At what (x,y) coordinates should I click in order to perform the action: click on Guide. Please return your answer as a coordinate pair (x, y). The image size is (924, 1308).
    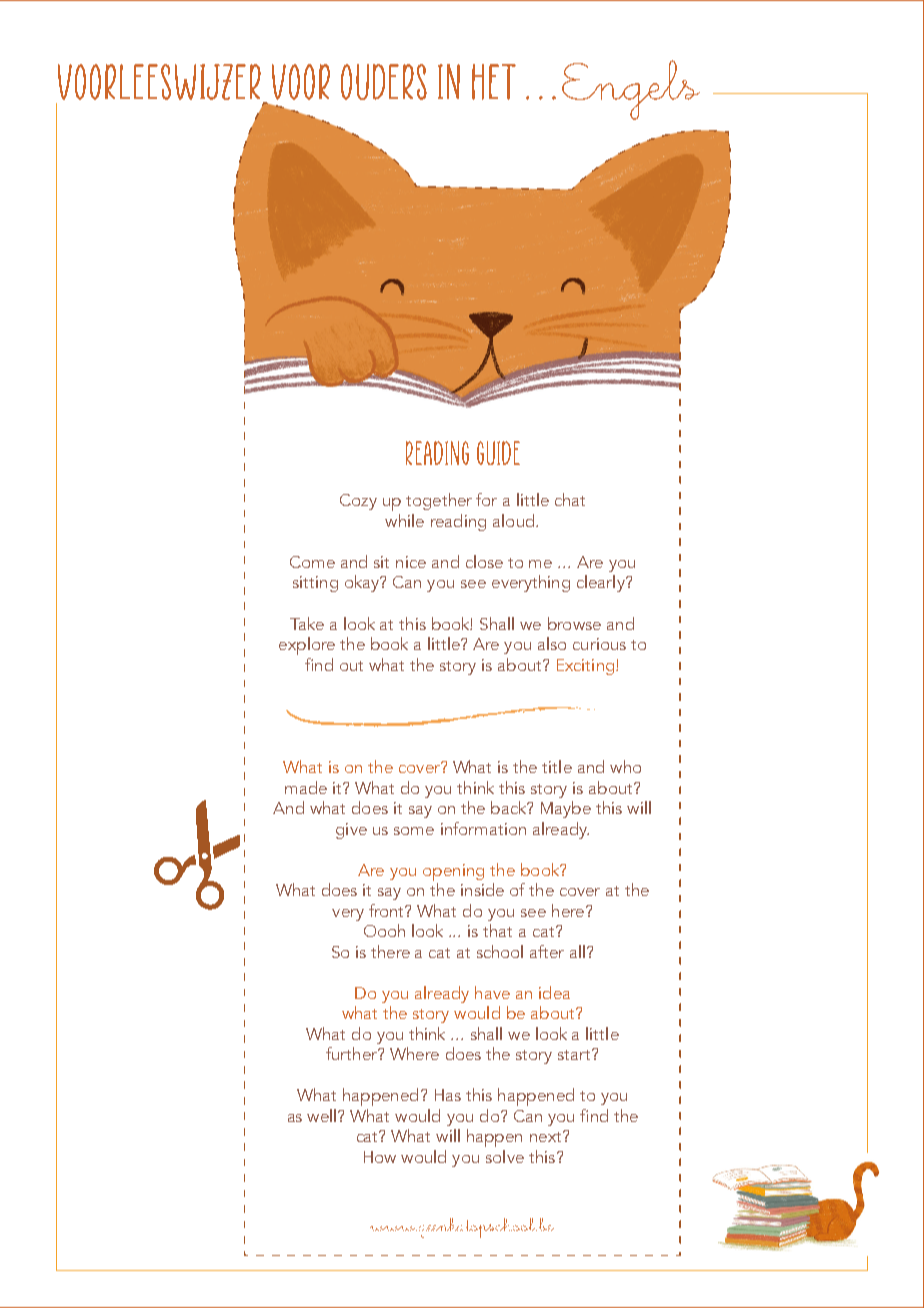
    Looking at the image, I should click on (498, 453).
